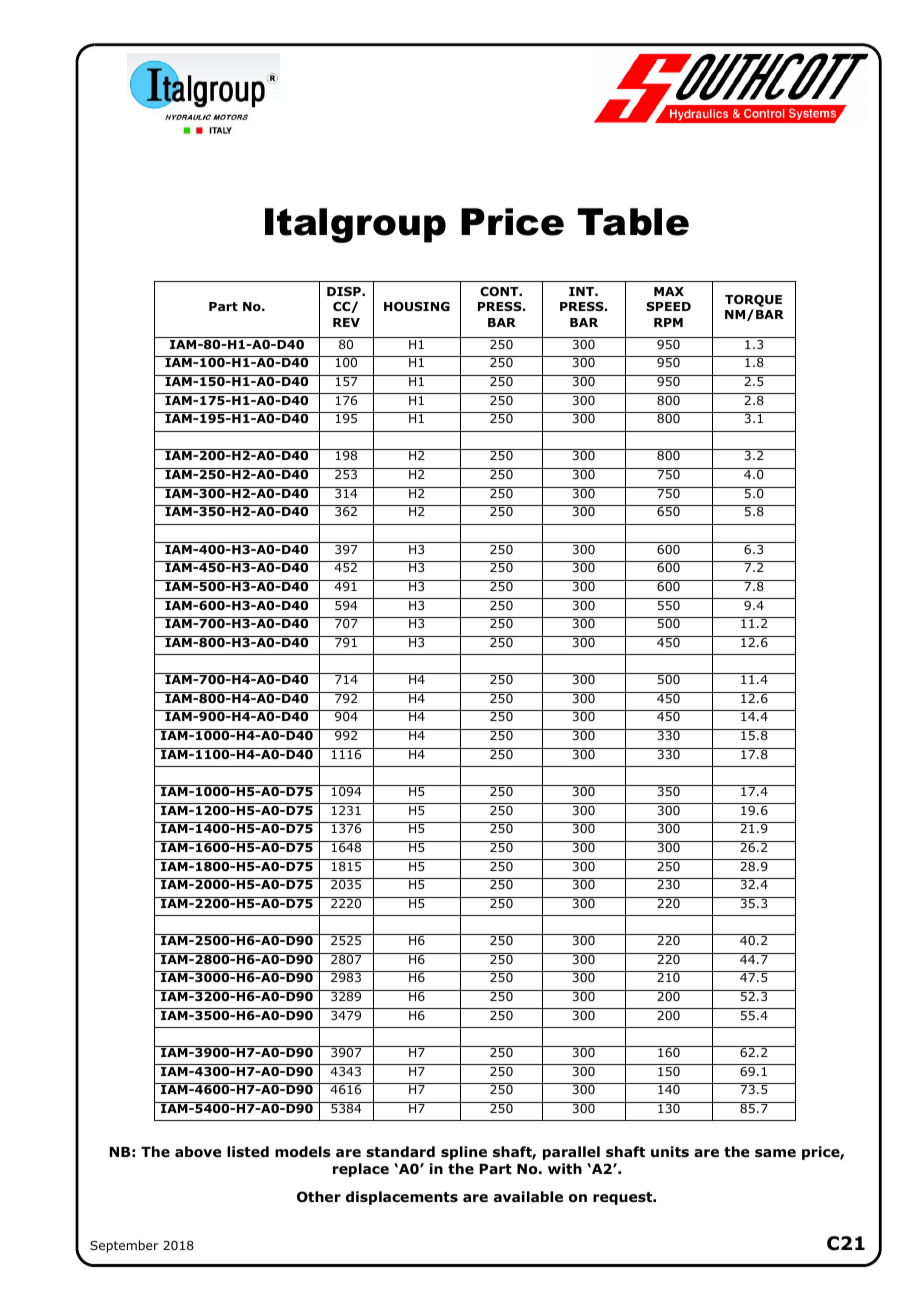  I want to click on September, so click(124, 1246).
